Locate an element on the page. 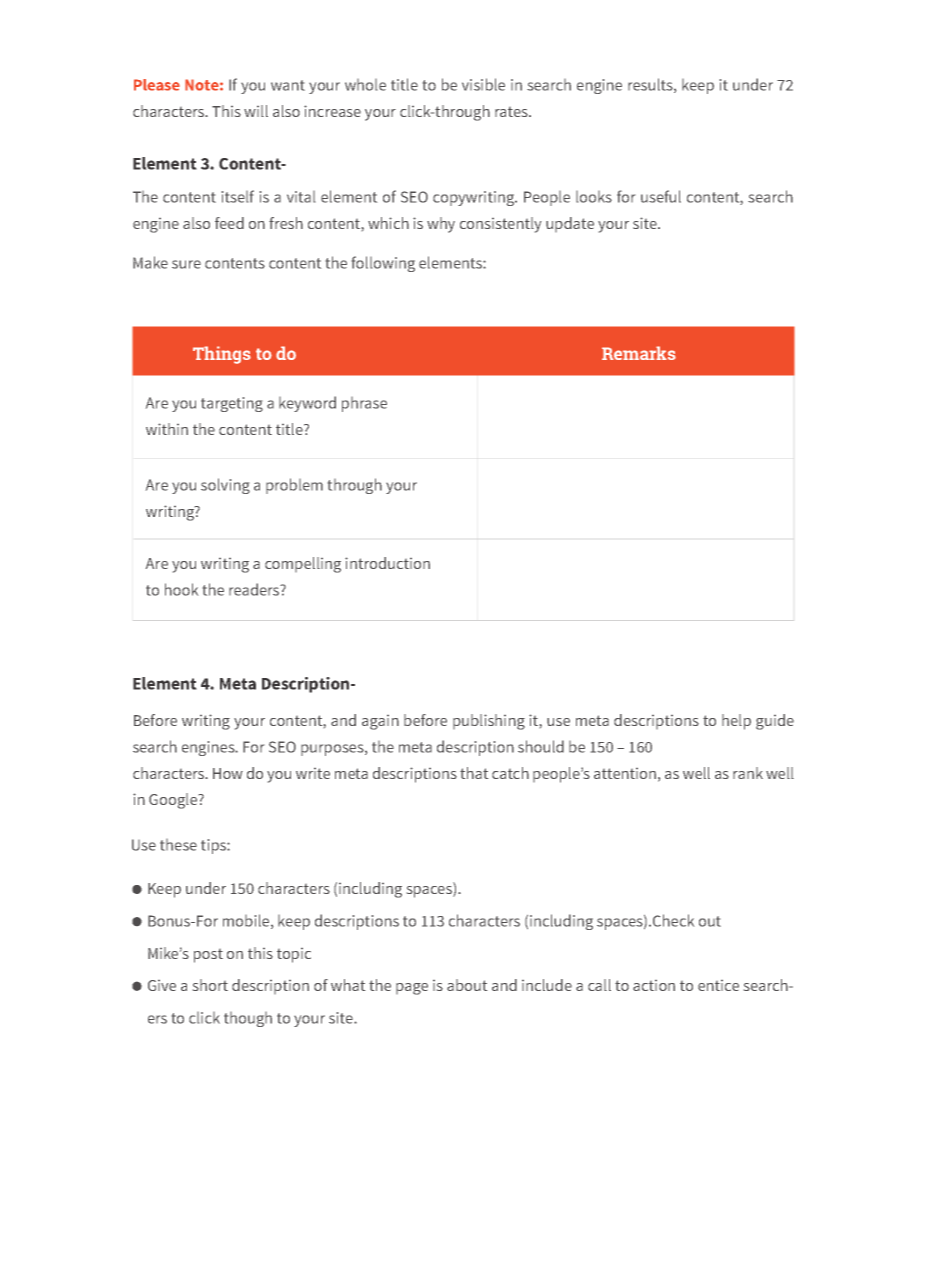 Image resolution: width=926 pixels, height=1288 pixels. readers is located at coordinates (255, 589).
